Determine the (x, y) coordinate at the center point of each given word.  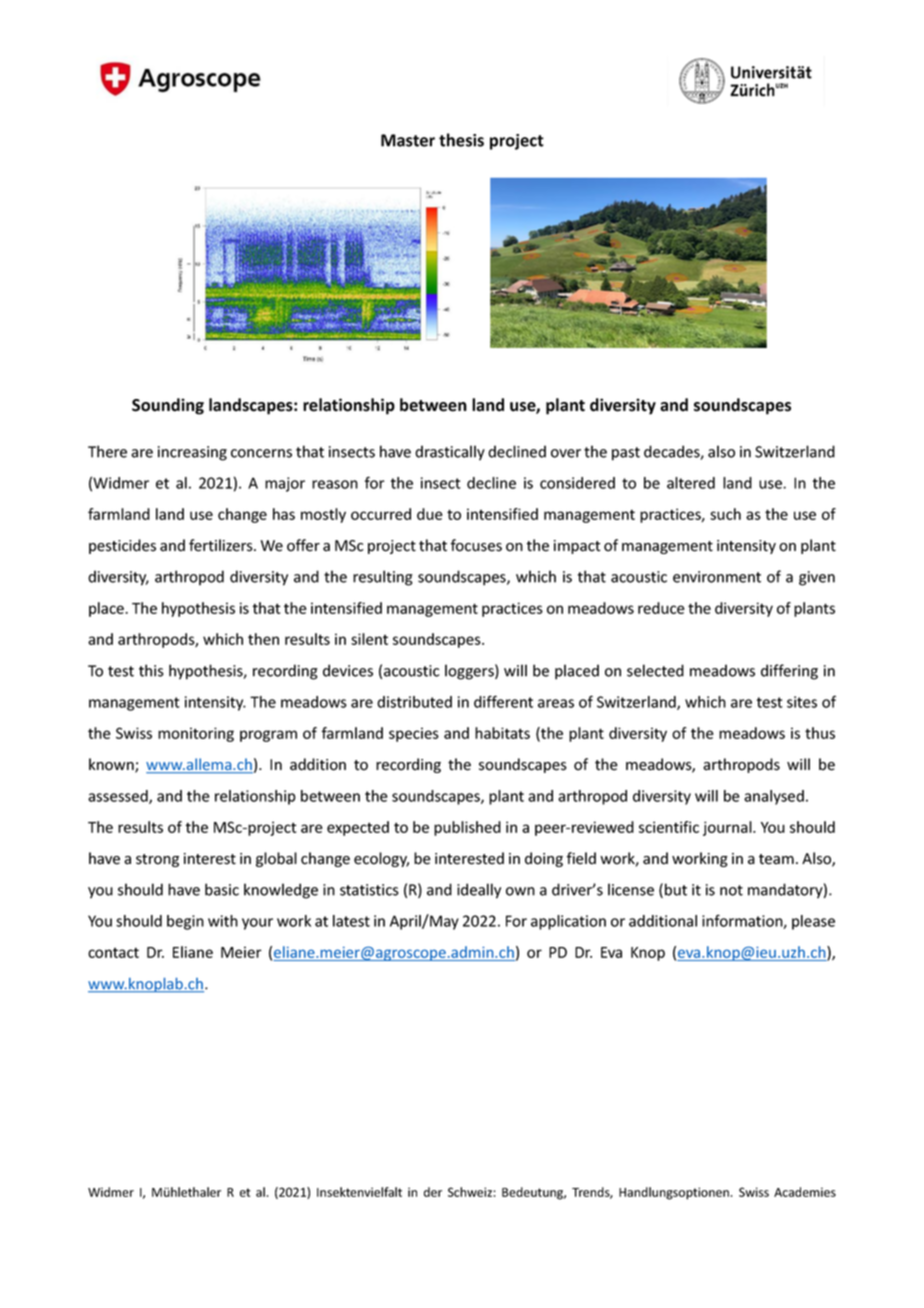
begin (185, 922)
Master (408, 140)
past (626, 454)
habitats (502, 733)
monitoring (196, 734)
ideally (479, 891)
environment (717, 577)
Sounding (168, 406)
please (813, 922)
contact (113, 952)
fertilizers (222, 545)
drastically (450, 453)
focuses (476, 545)
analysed (774, 797)
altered (691, 483)
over (566, 453)
